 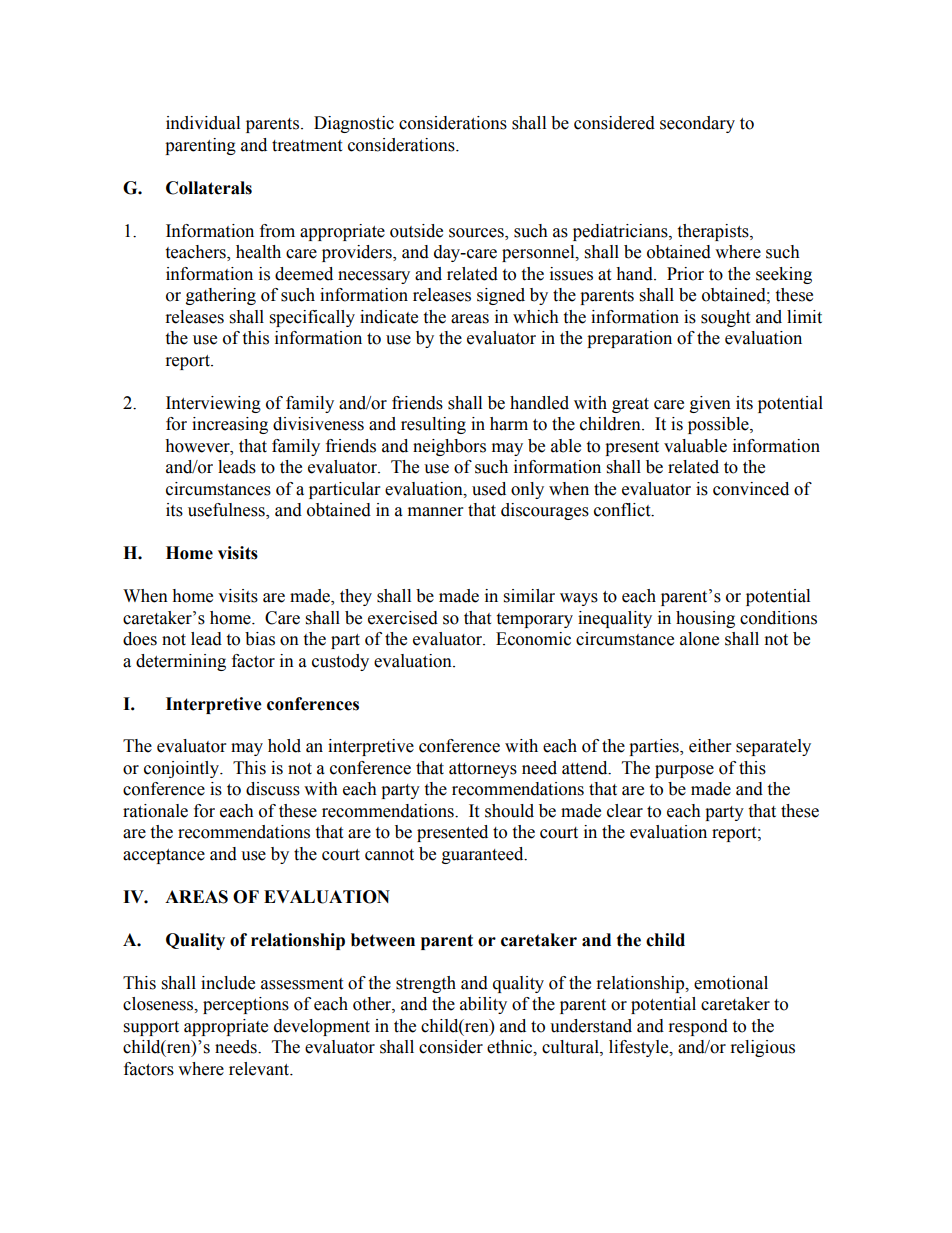 I want to click on secondary, so click(x=697, y=124).
